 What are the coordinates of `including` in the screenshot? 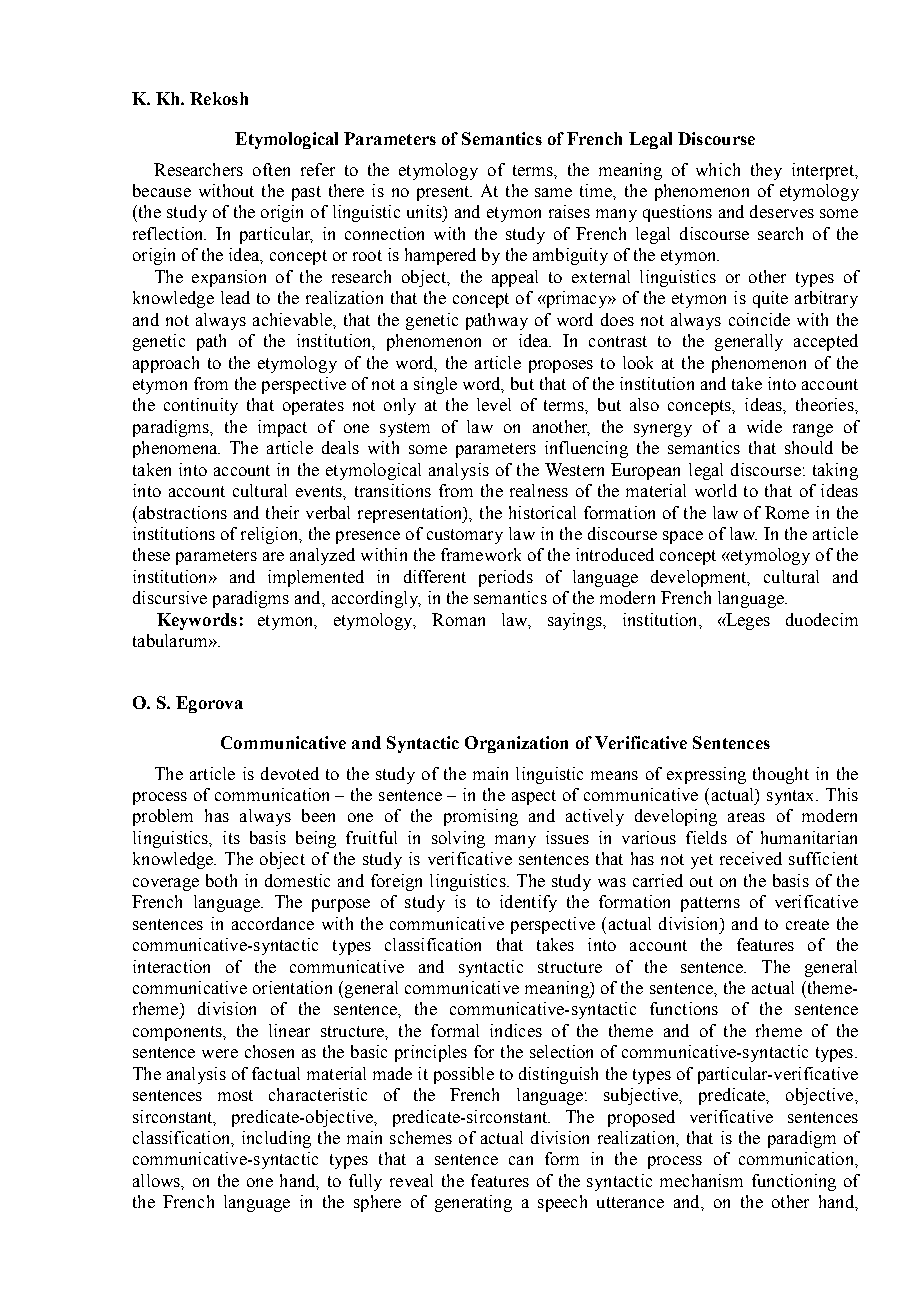 It's located at (276, 1139).
